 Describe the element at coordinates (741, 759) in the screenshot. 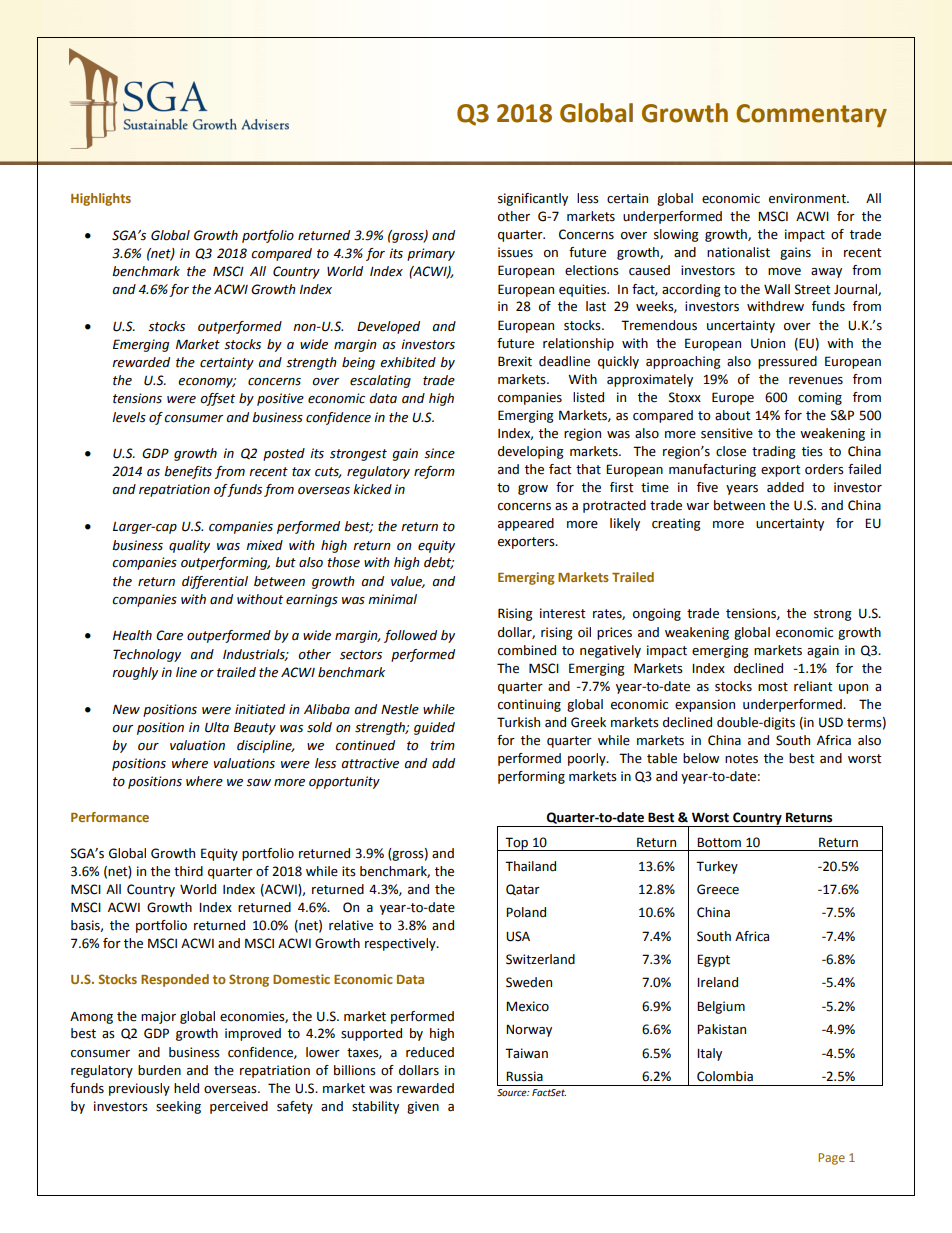

I see `notes` at that location.
